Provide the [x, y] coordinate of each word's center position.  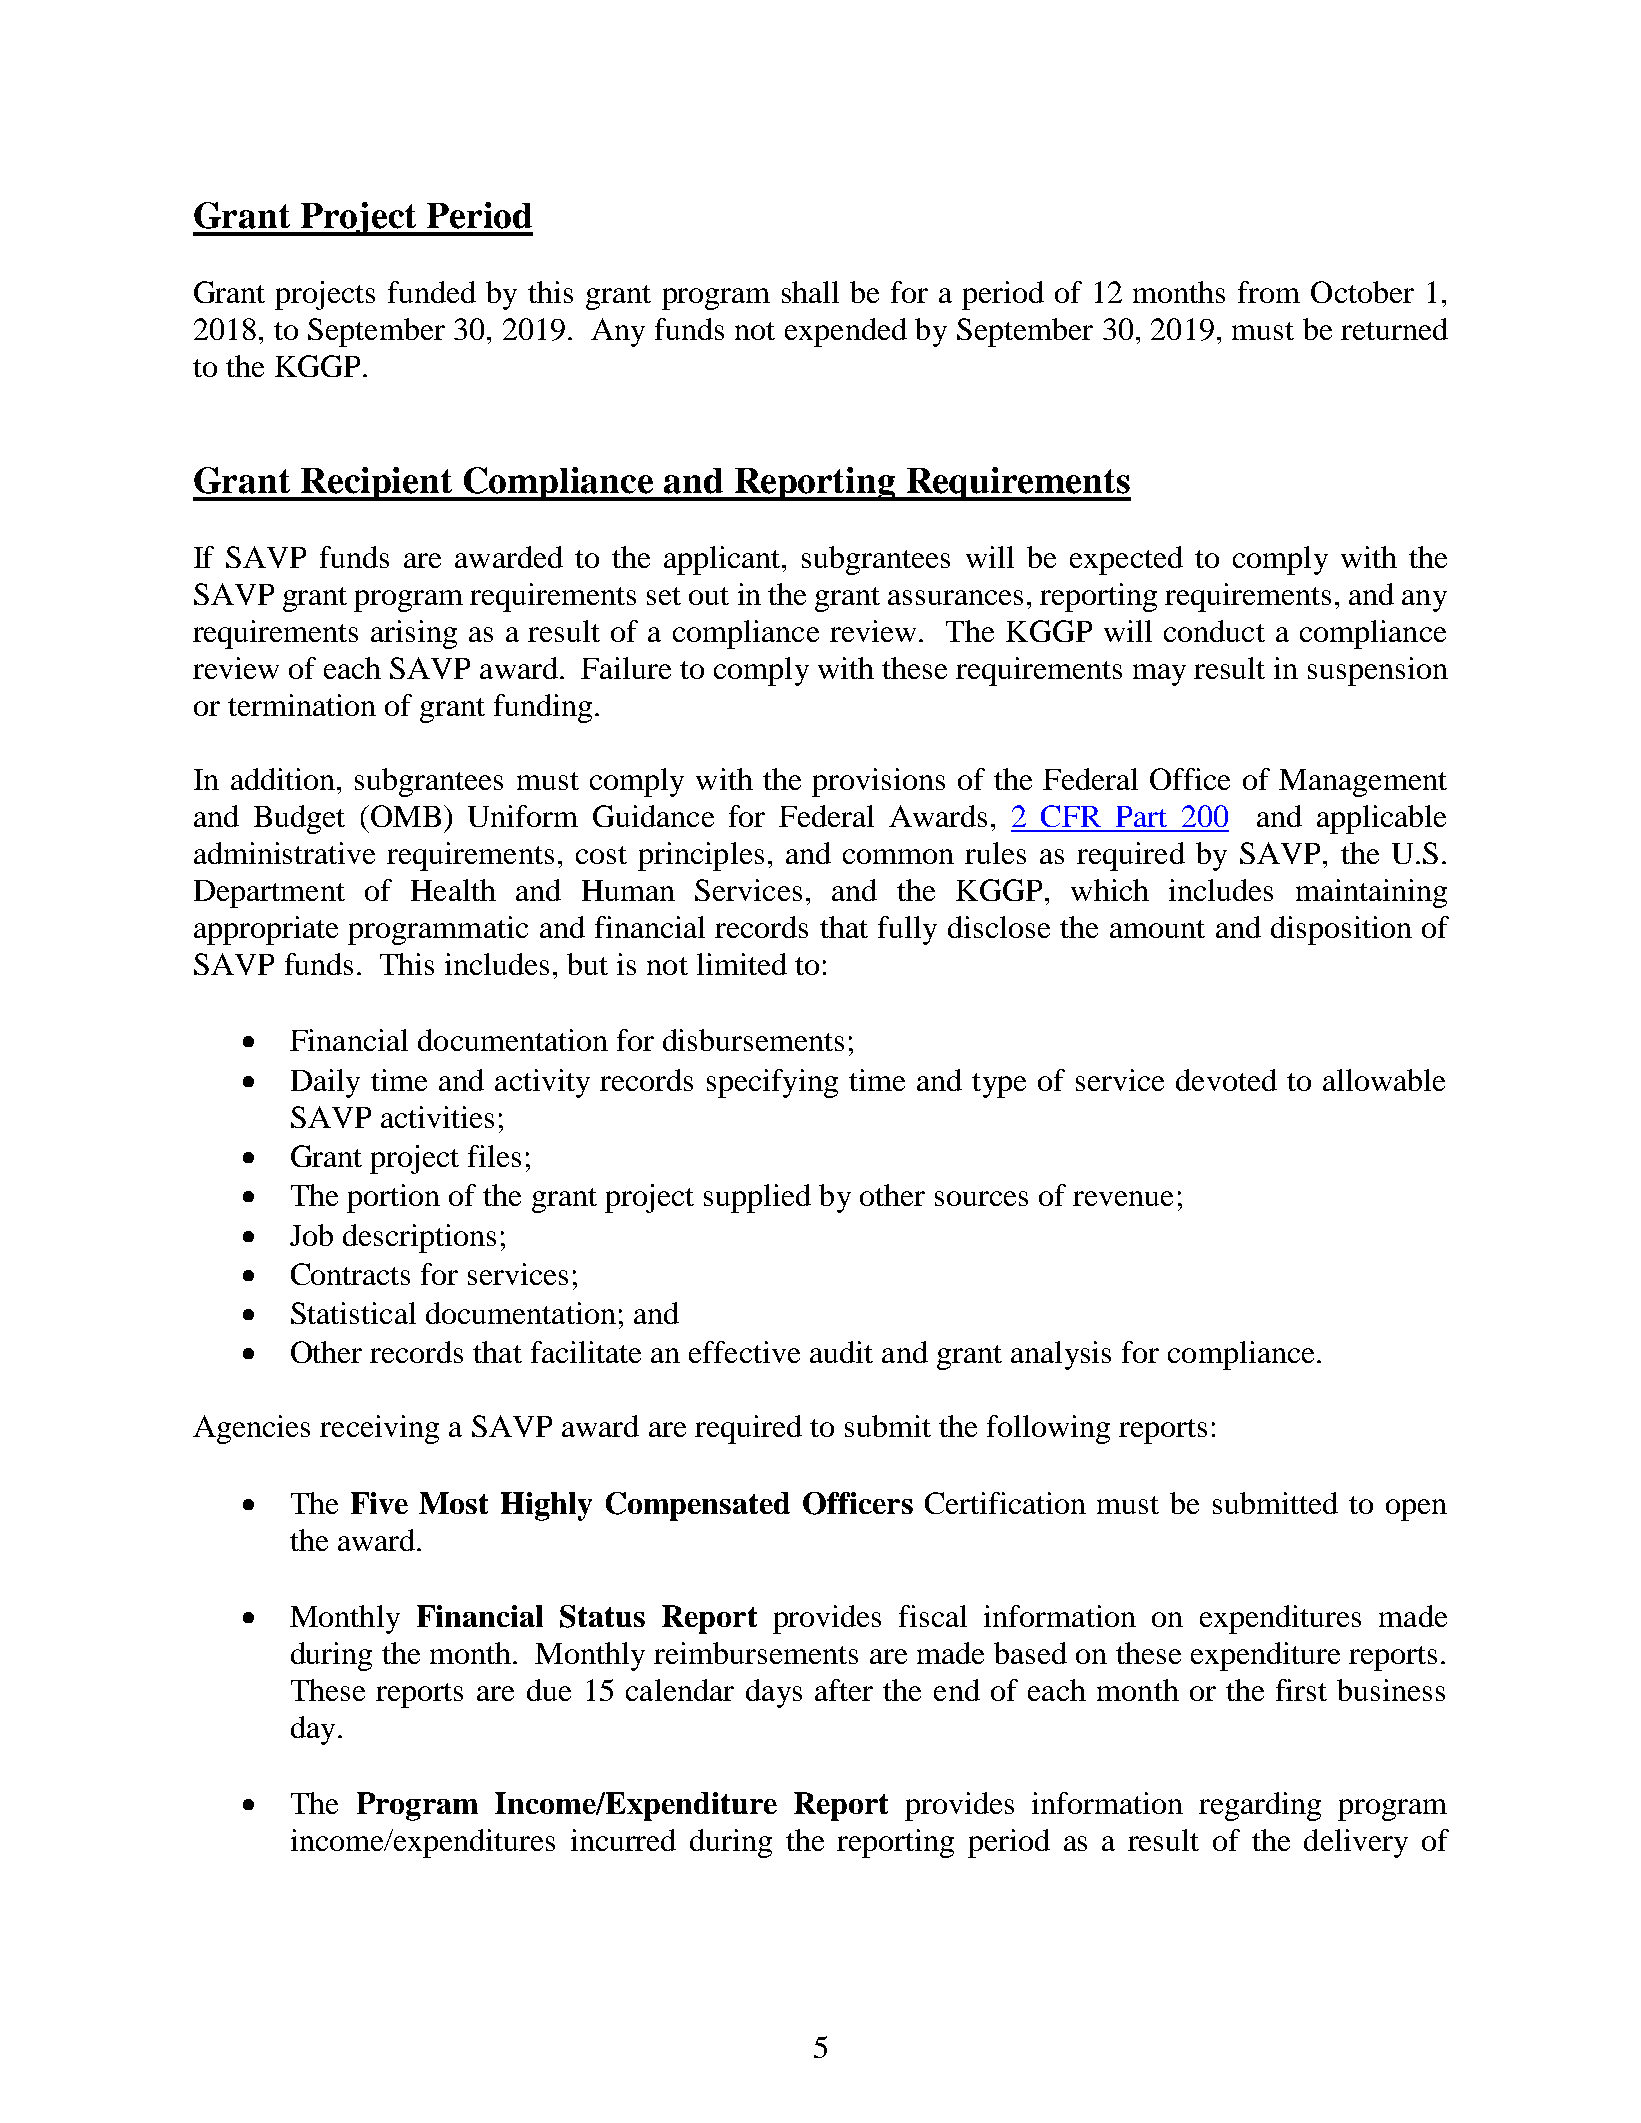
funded [432, 292]
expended [846, 332]
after [844, 1690]
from [1269, 292]
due [549, 1690]
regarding [1260, 1806]
